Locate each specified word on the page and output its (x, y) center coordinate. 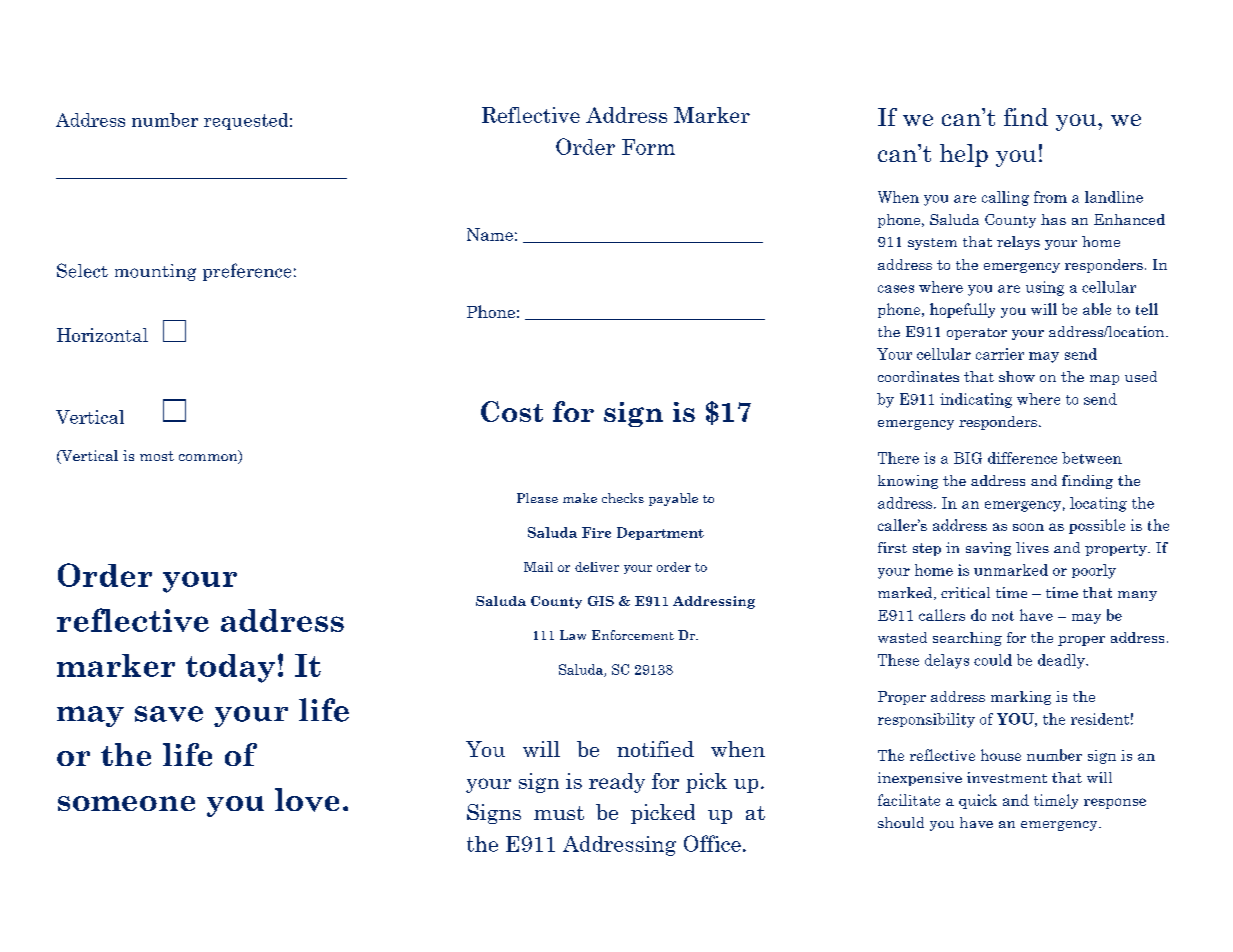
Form (648, 147)
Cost (512, 411)
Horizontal (102, 335)
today (230, 668)
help (964, 155)
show (1017, 376)
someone (126, 803)
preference (247, 272)
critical (965, 592)
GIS (601, 601)
